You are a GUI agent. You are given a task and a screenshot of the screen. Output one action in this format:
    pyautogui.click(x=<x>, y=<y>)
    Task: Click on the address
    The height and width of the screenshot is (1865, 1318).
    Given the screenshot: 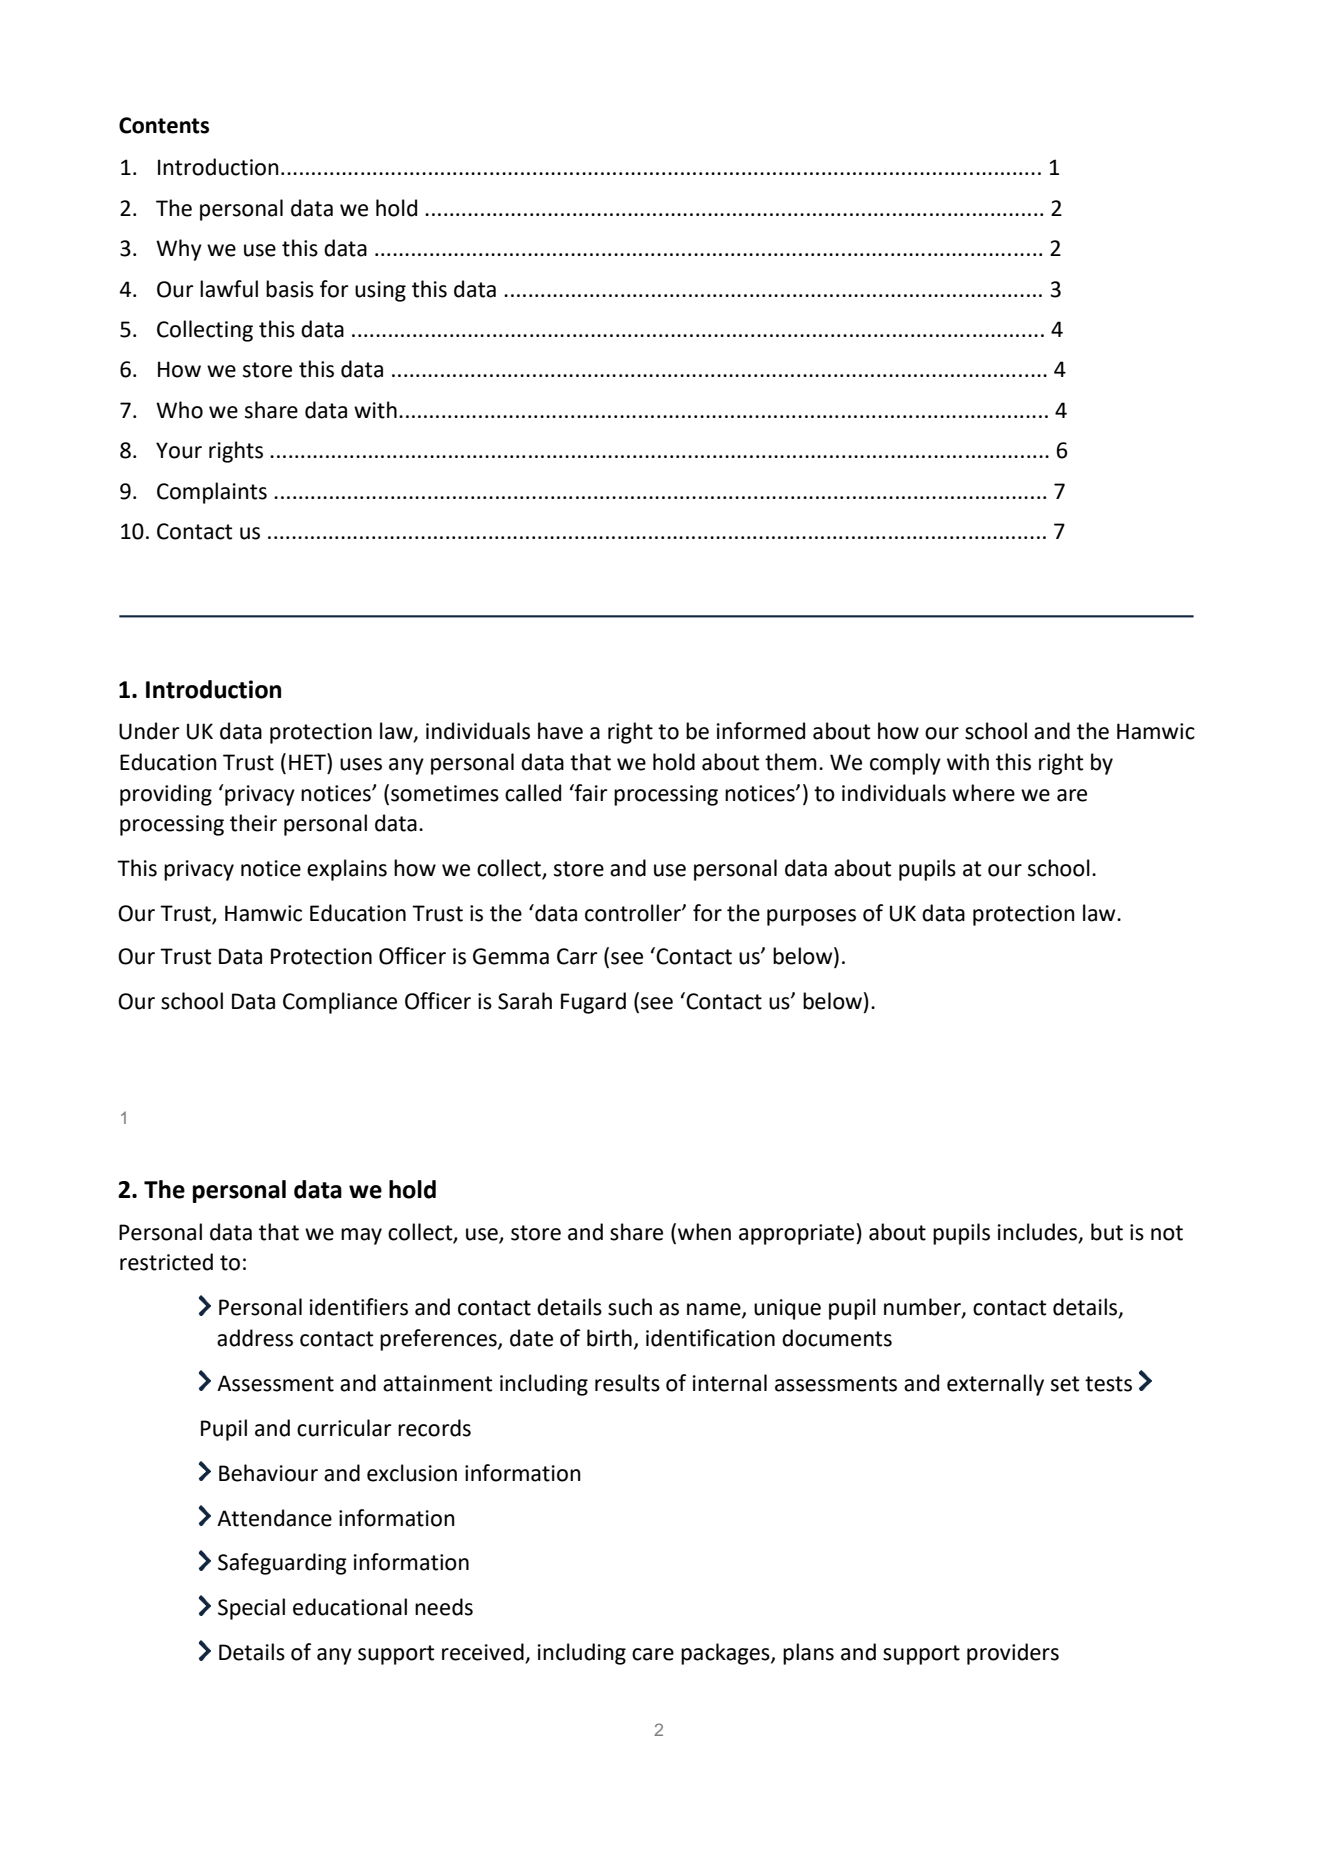 What is the action you would take?
    pyautogui.click(x=255, y=1338)
